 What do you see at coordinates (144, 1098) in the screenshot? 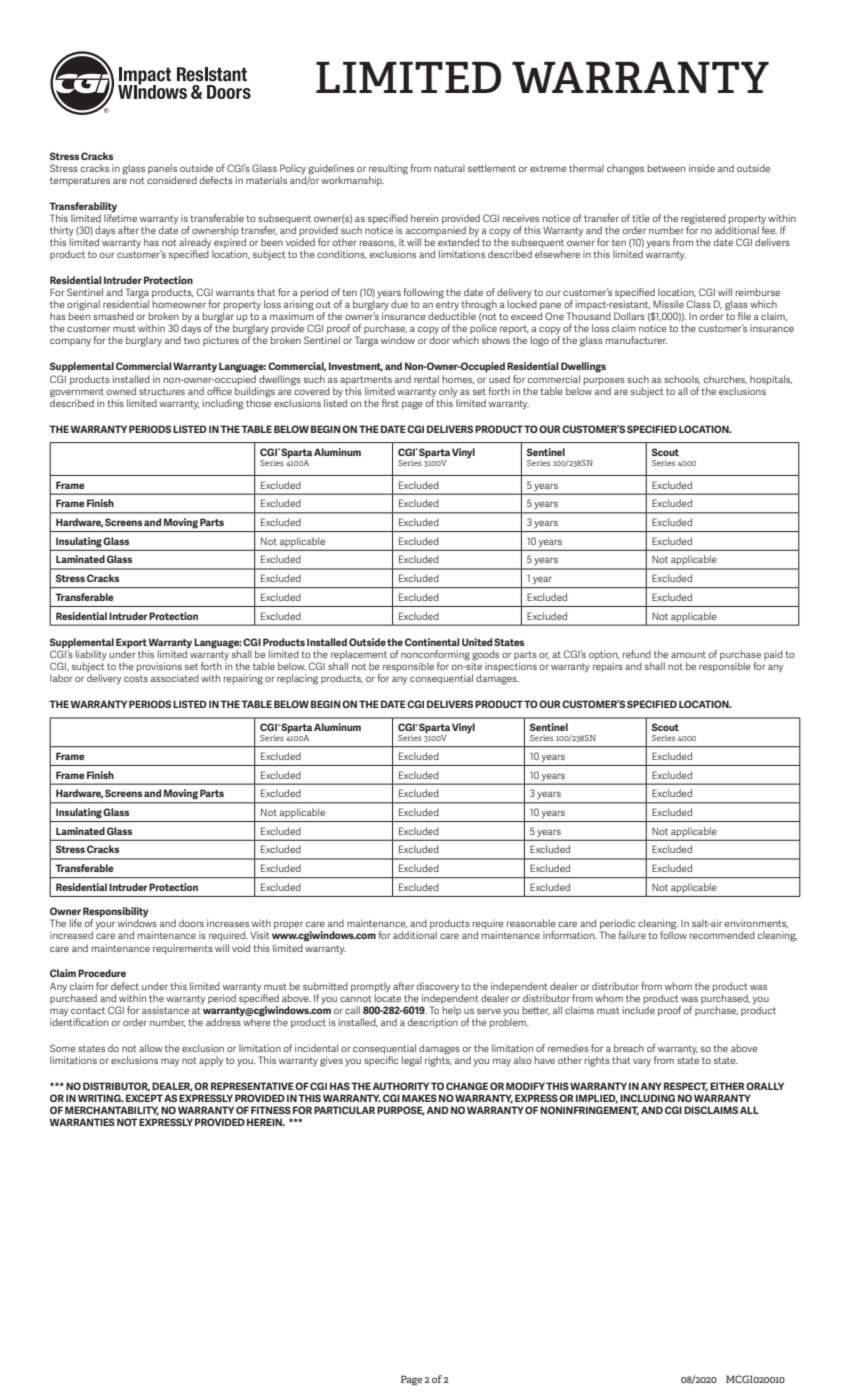
I see `EXCEPT` at bounding box center [144, 1098].
